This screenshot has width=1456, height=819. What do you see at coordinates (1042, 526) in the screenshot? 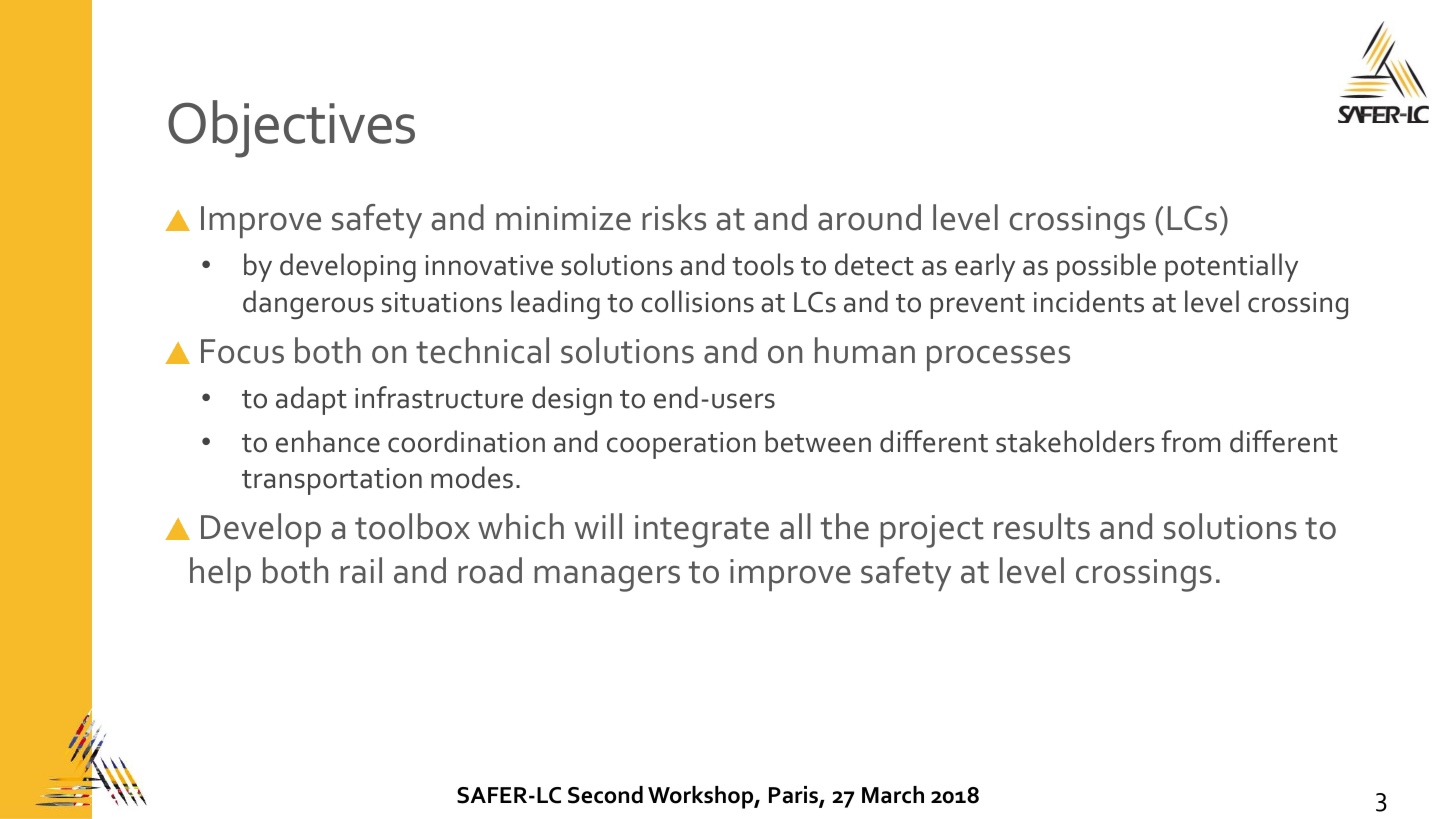
I see `results` at bounding box center [1042, 526].
